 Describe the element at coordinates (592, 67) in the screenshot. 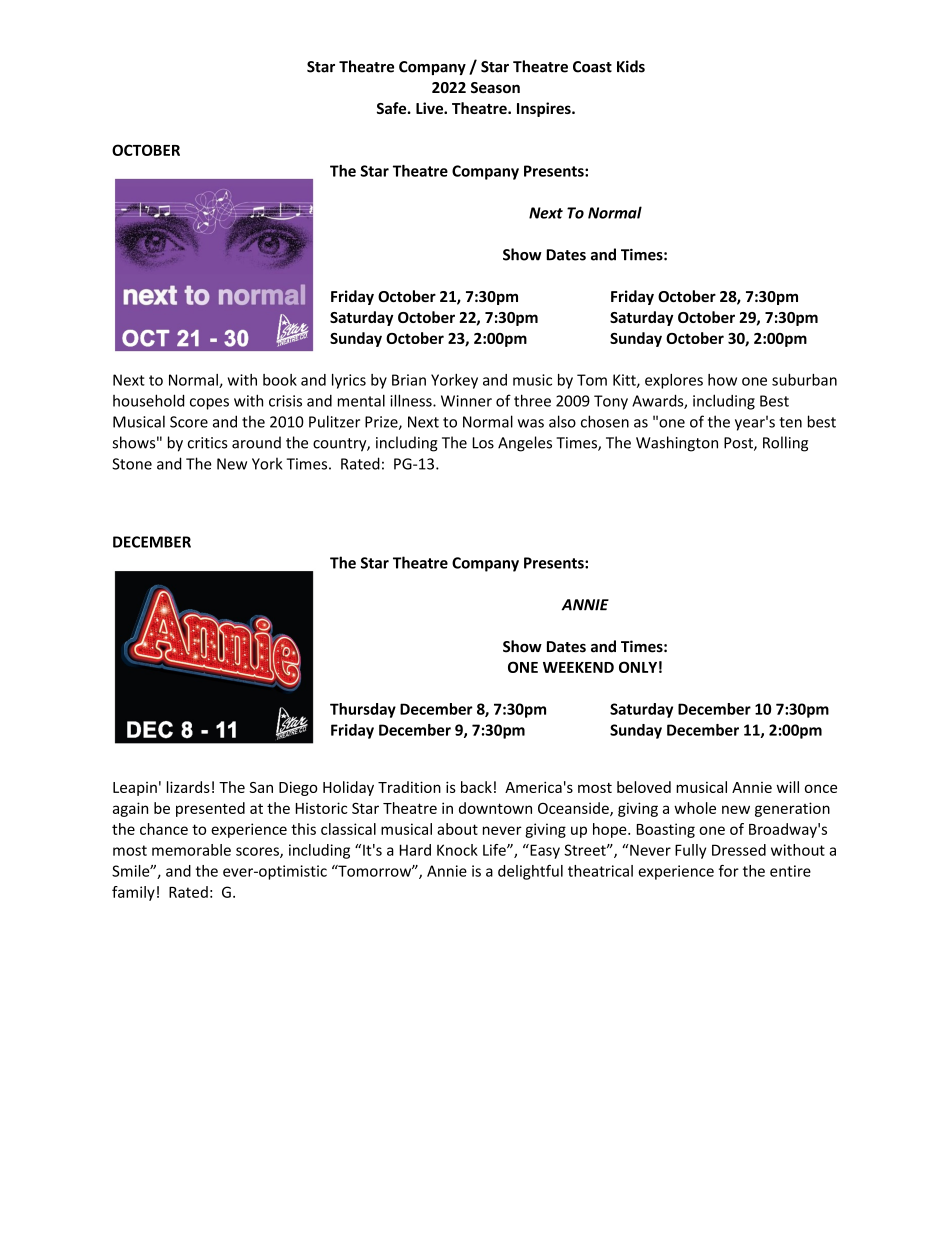

I see `Coast` at that location.
